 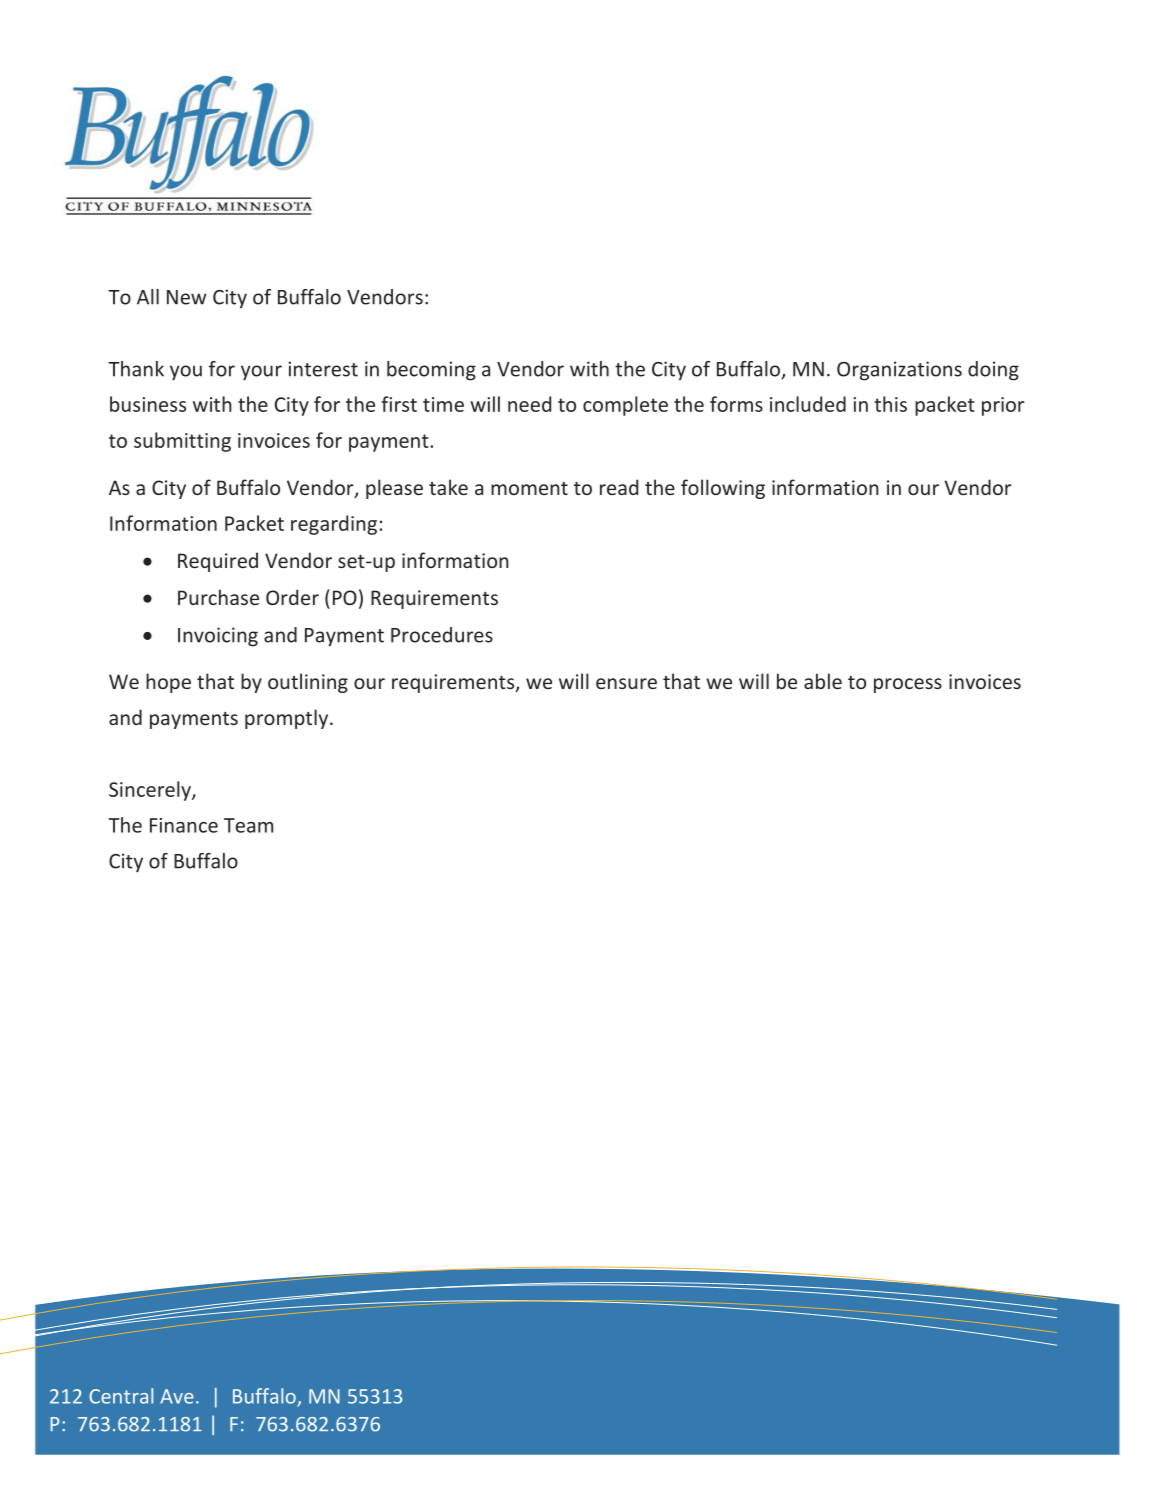 What do you see at coordinates (184, 825) in the screenshot?
I see `Finance` at bounding box center [184, 825].
